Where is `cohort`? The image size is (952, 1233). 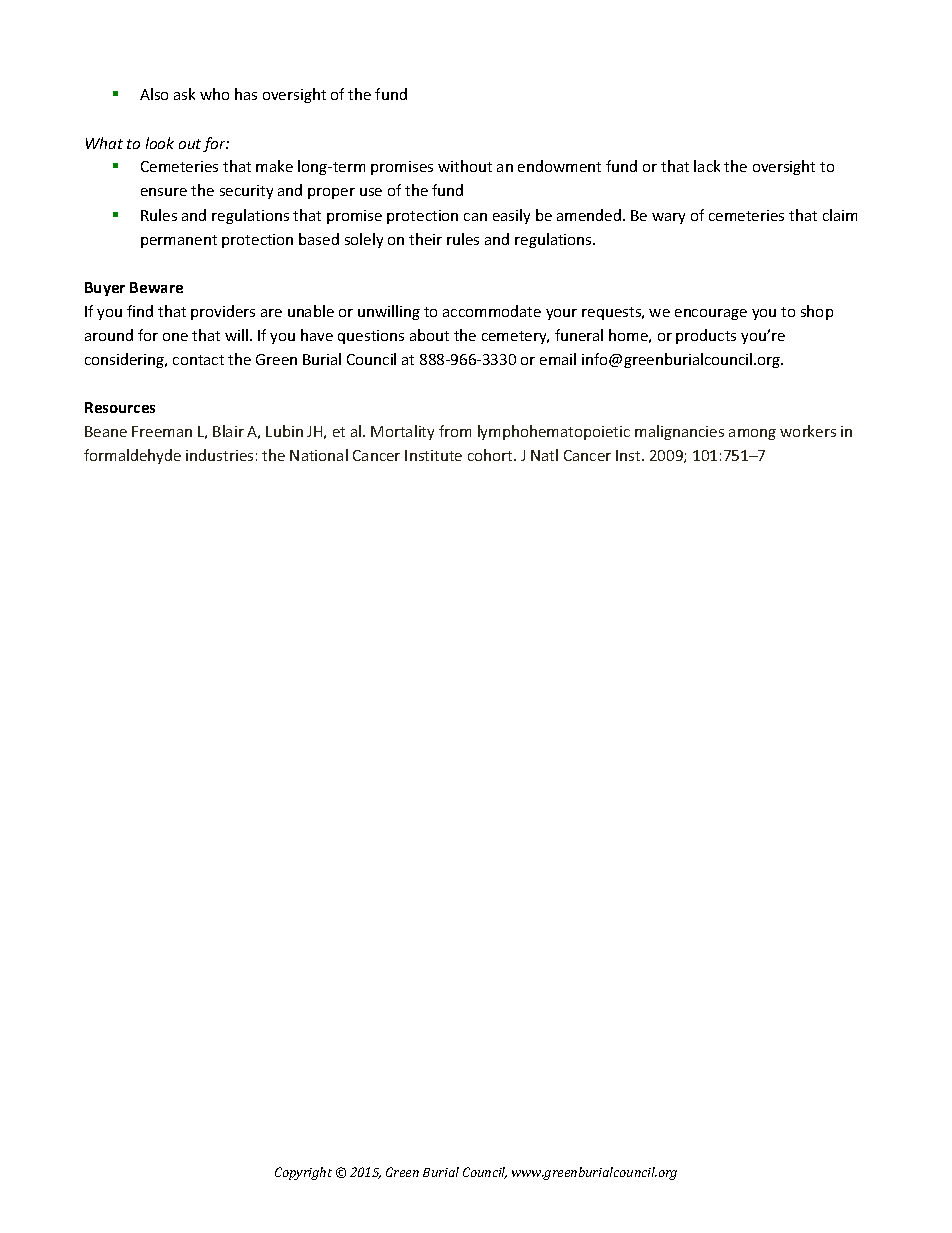
cohort is located at coordinates (491, 455).
